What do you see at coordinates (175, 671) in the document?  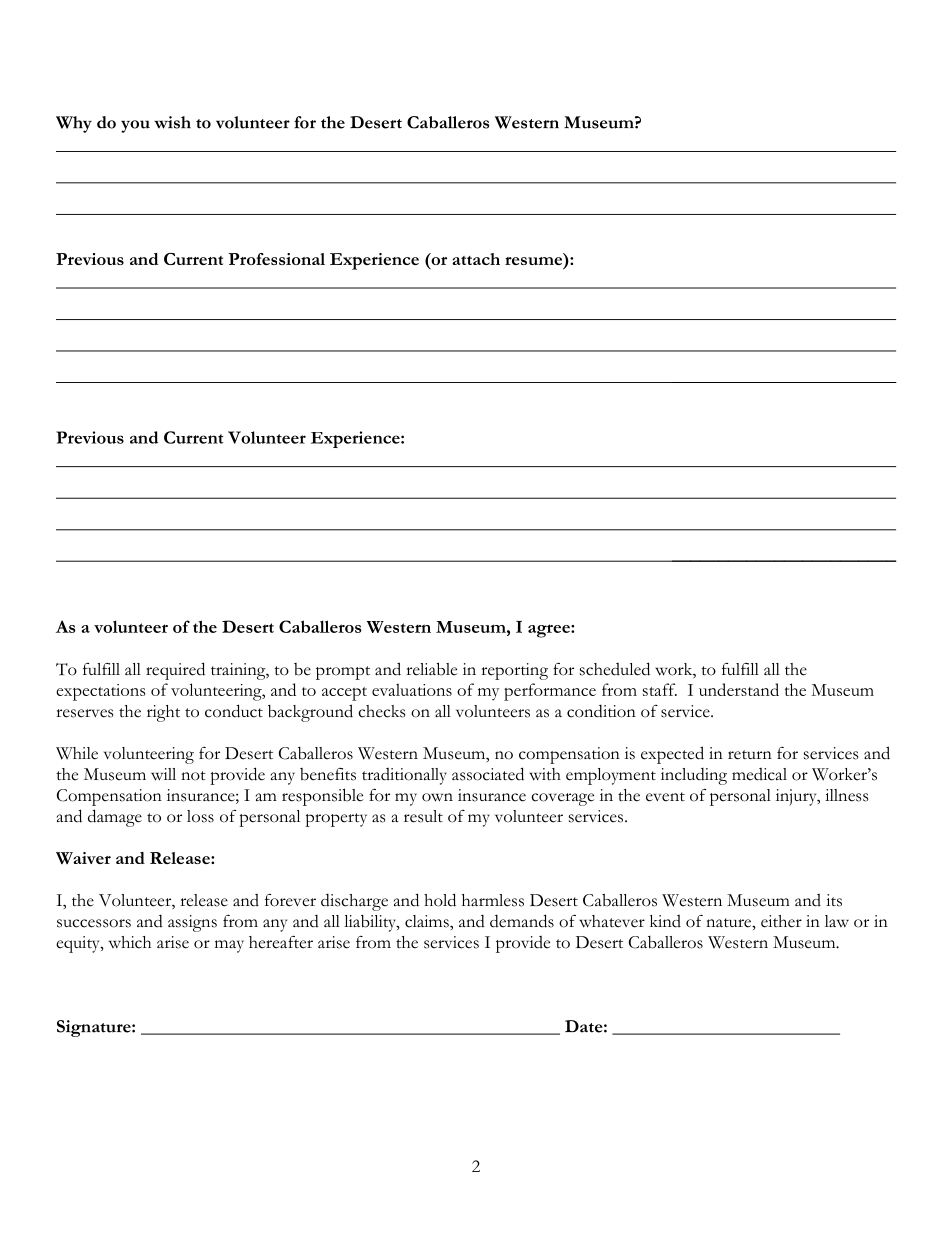 I see `required` at bounding box center [175, 671].
